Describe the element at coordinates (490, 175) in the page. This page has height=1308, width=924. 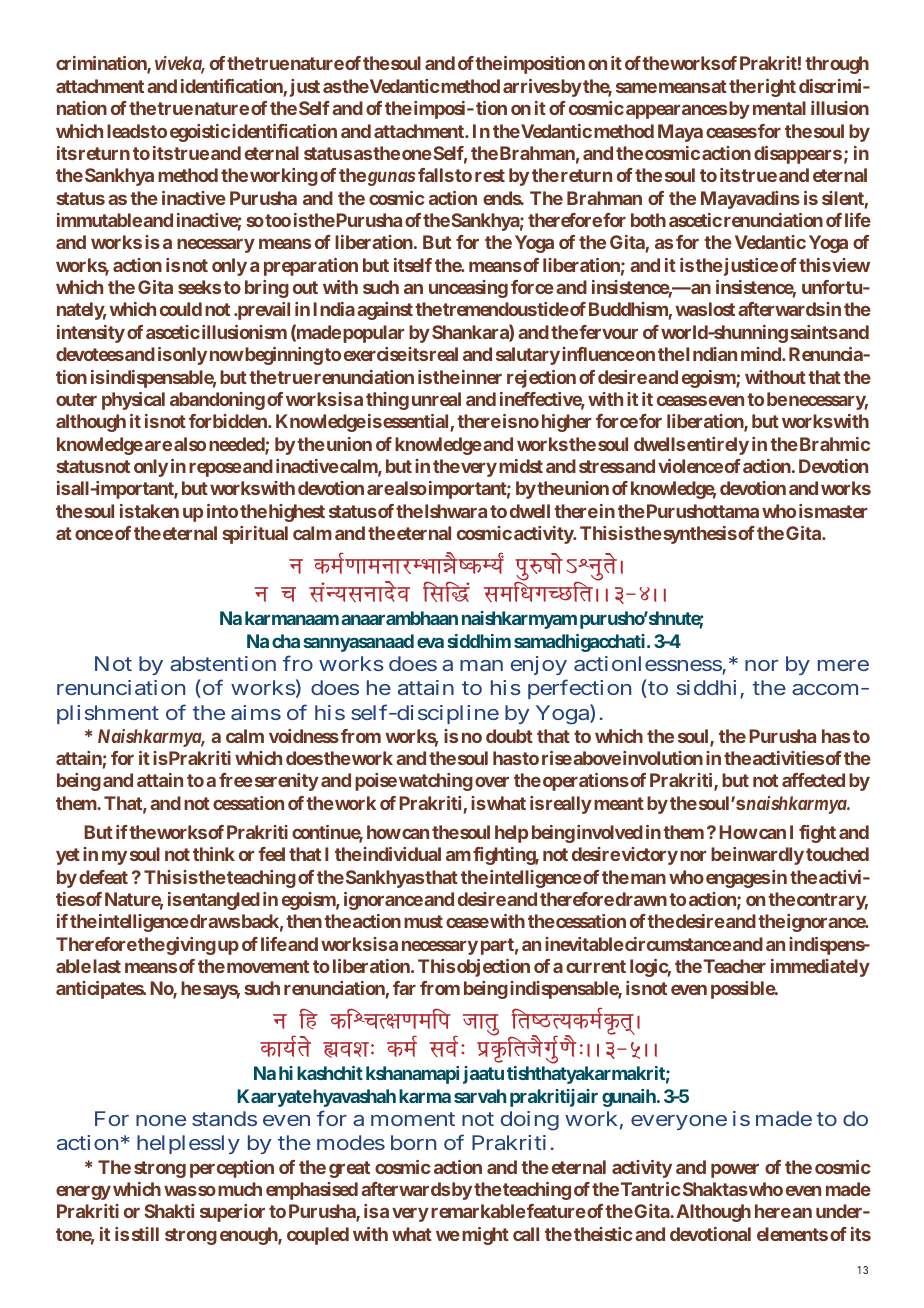
I see `rest` at that location.
